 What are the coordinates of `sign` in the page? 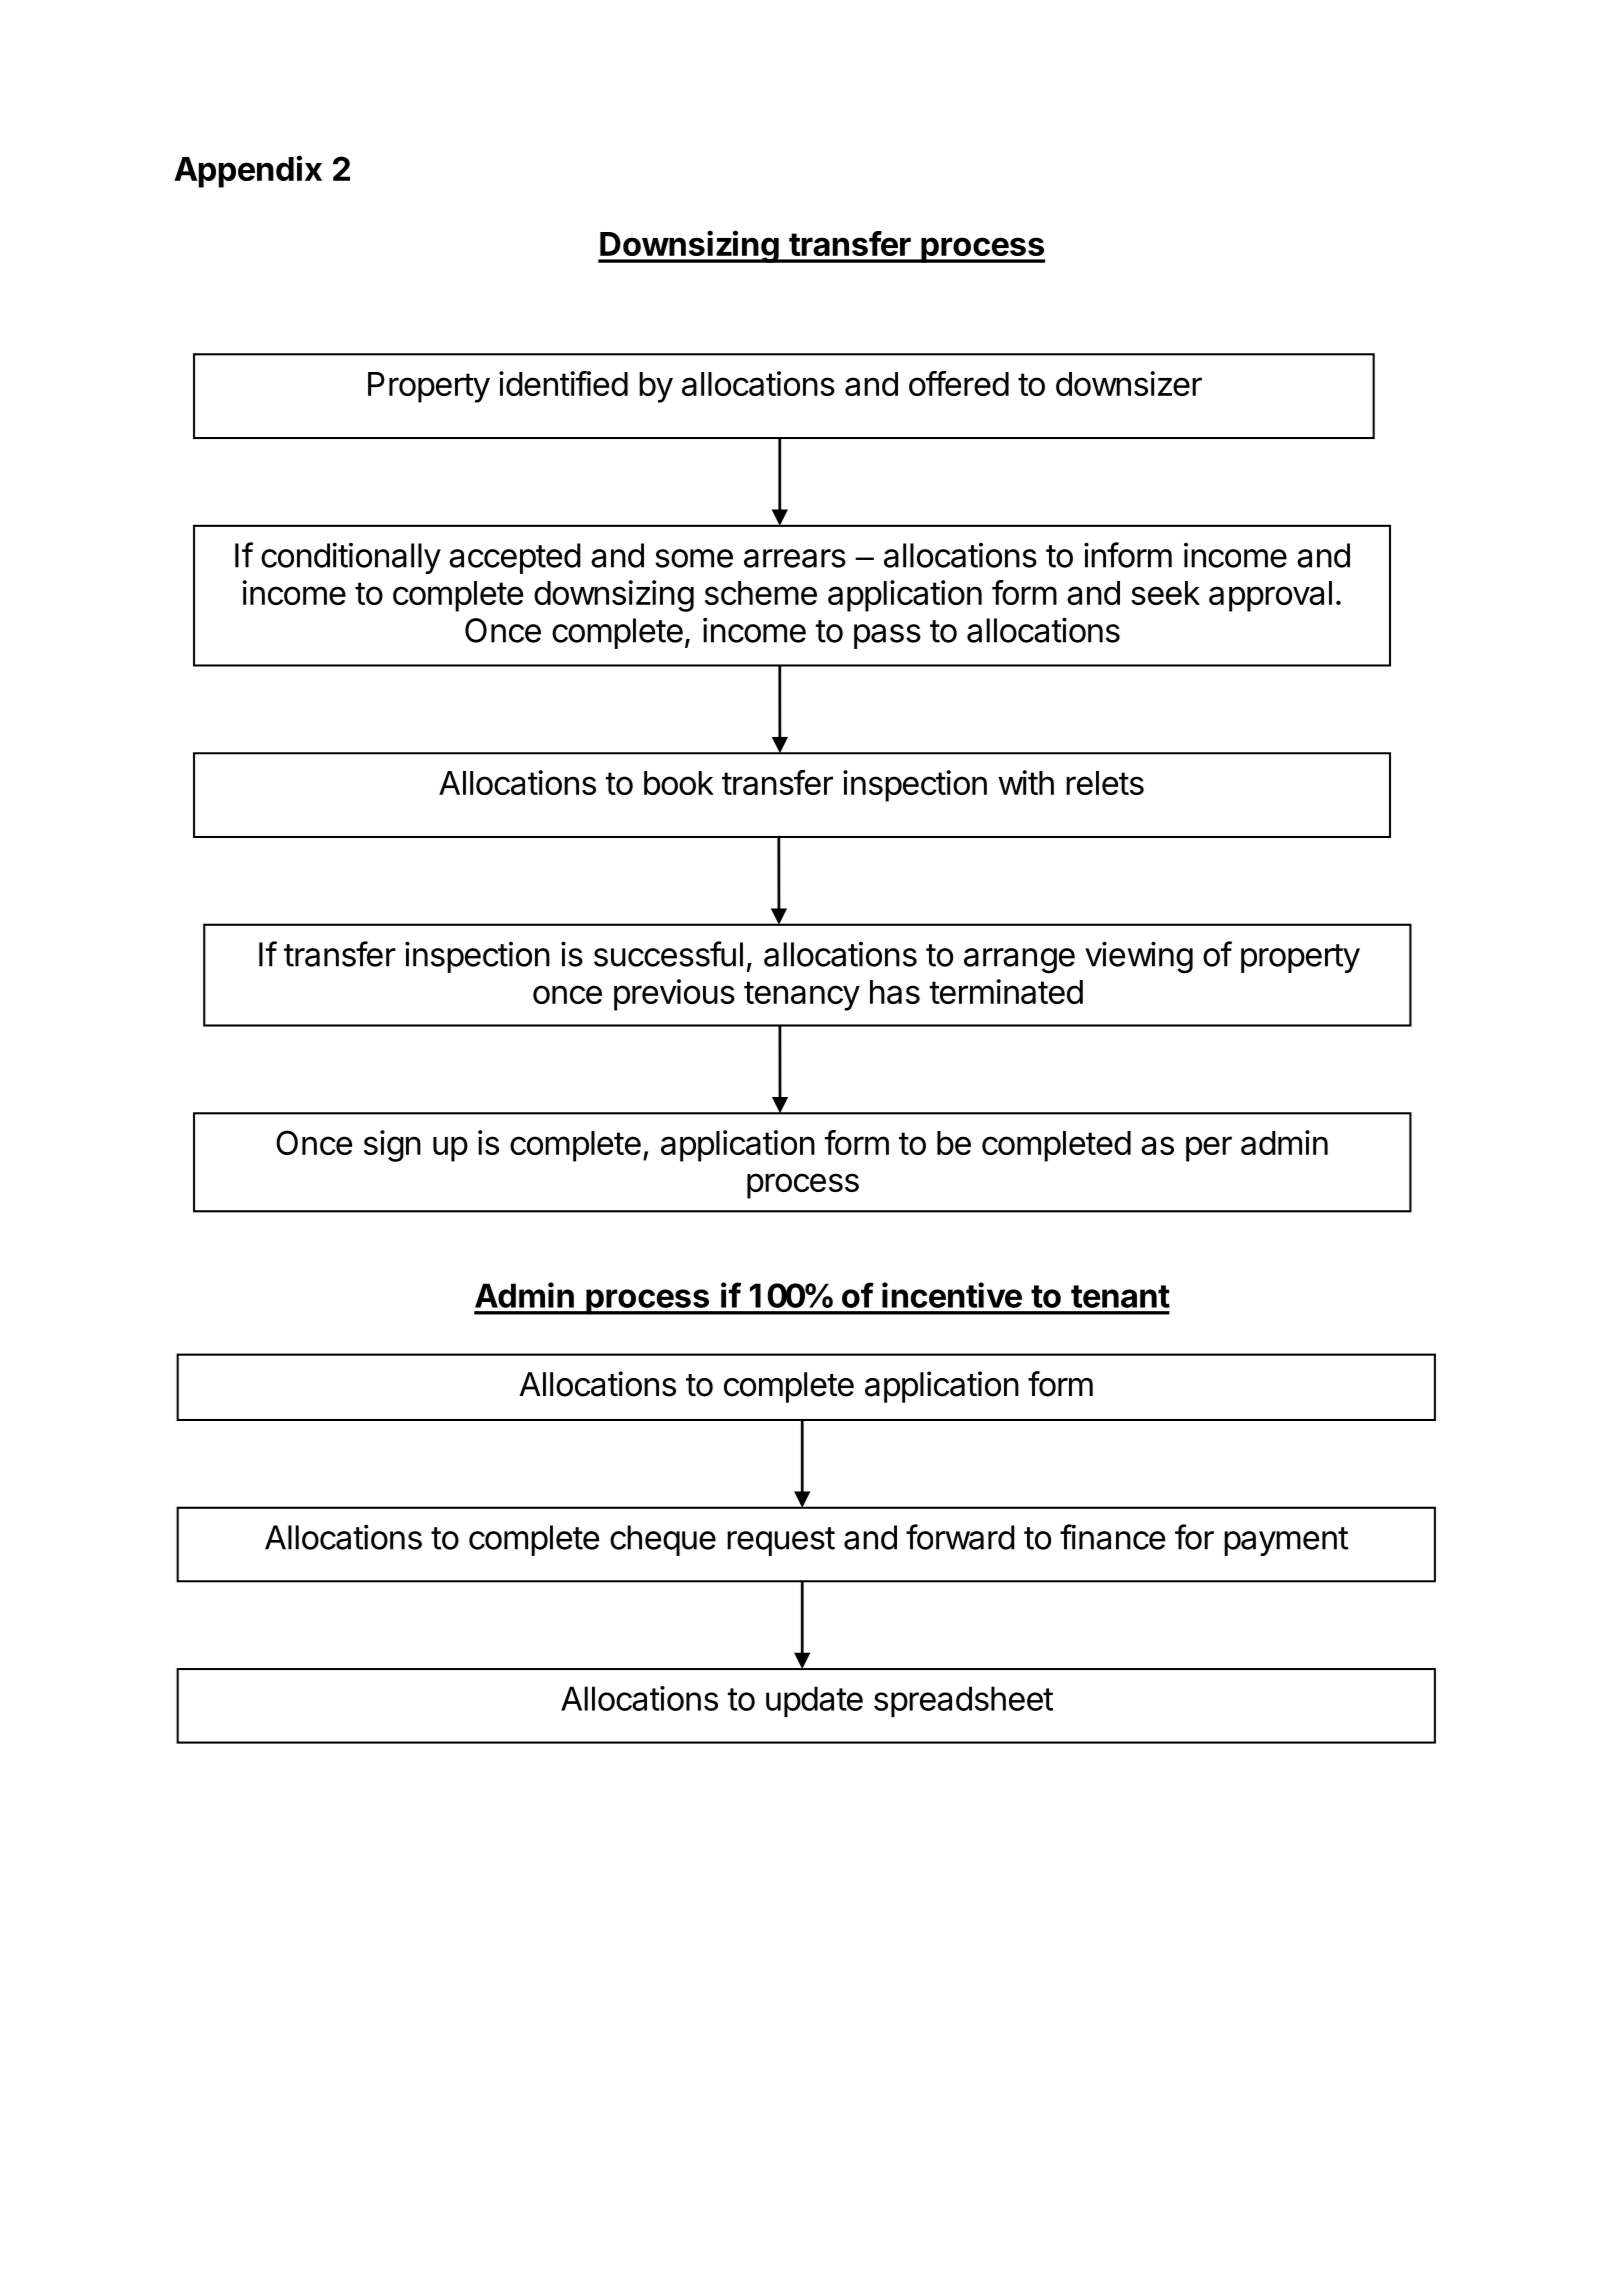 It's located at (392, 1146).
